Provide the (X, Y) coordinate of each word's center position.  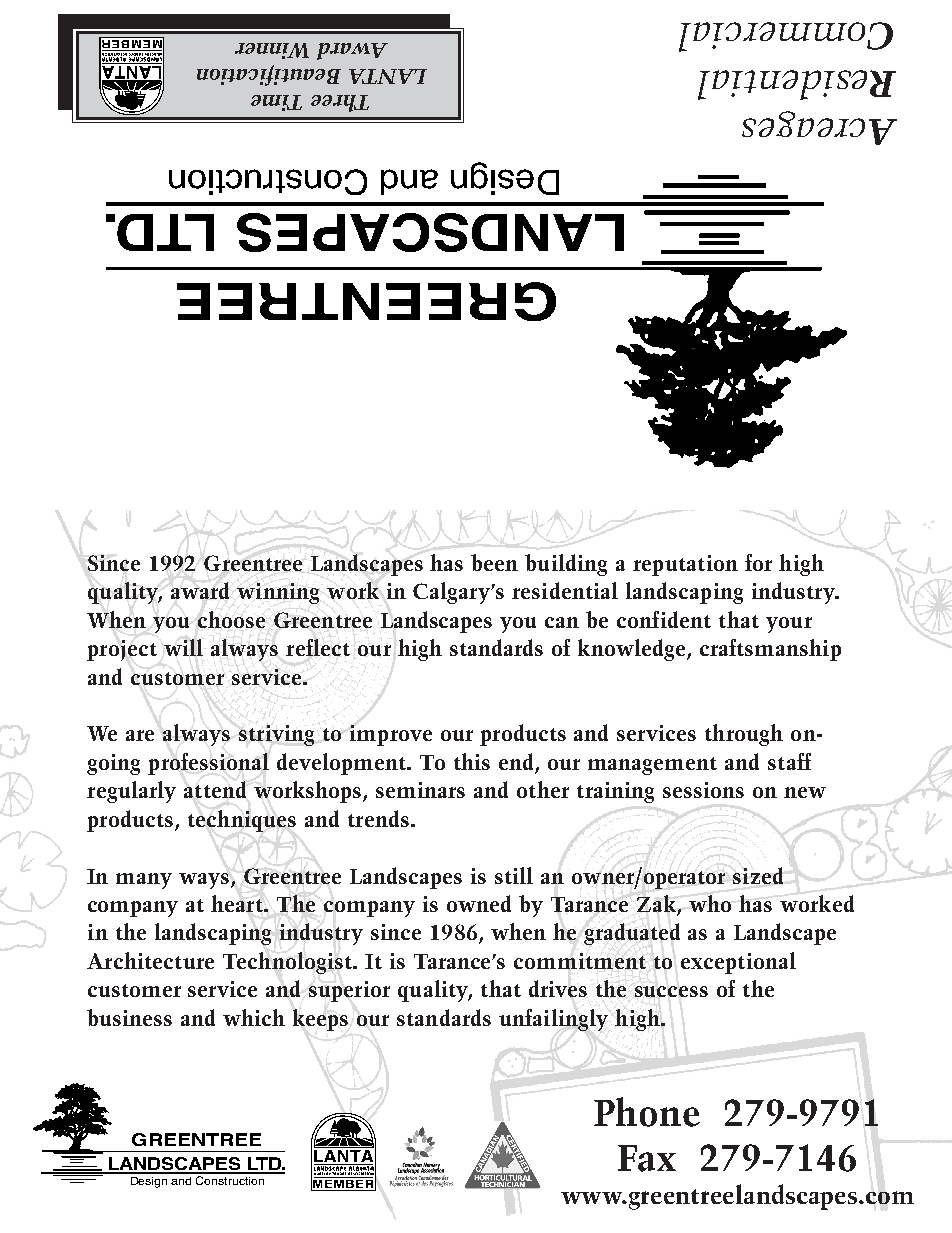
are (140, 735)
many (144, 881)
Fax (647, 1158)
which (254, 1017)
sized (758, 875)
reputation (685, 565)
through (744, 735)
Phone (647, 1112)
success (671, 991)
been (494, 562)
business (129, 1017)
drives (558, 988)
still (514, 875)
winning (278, 593)
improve (391, 735)
